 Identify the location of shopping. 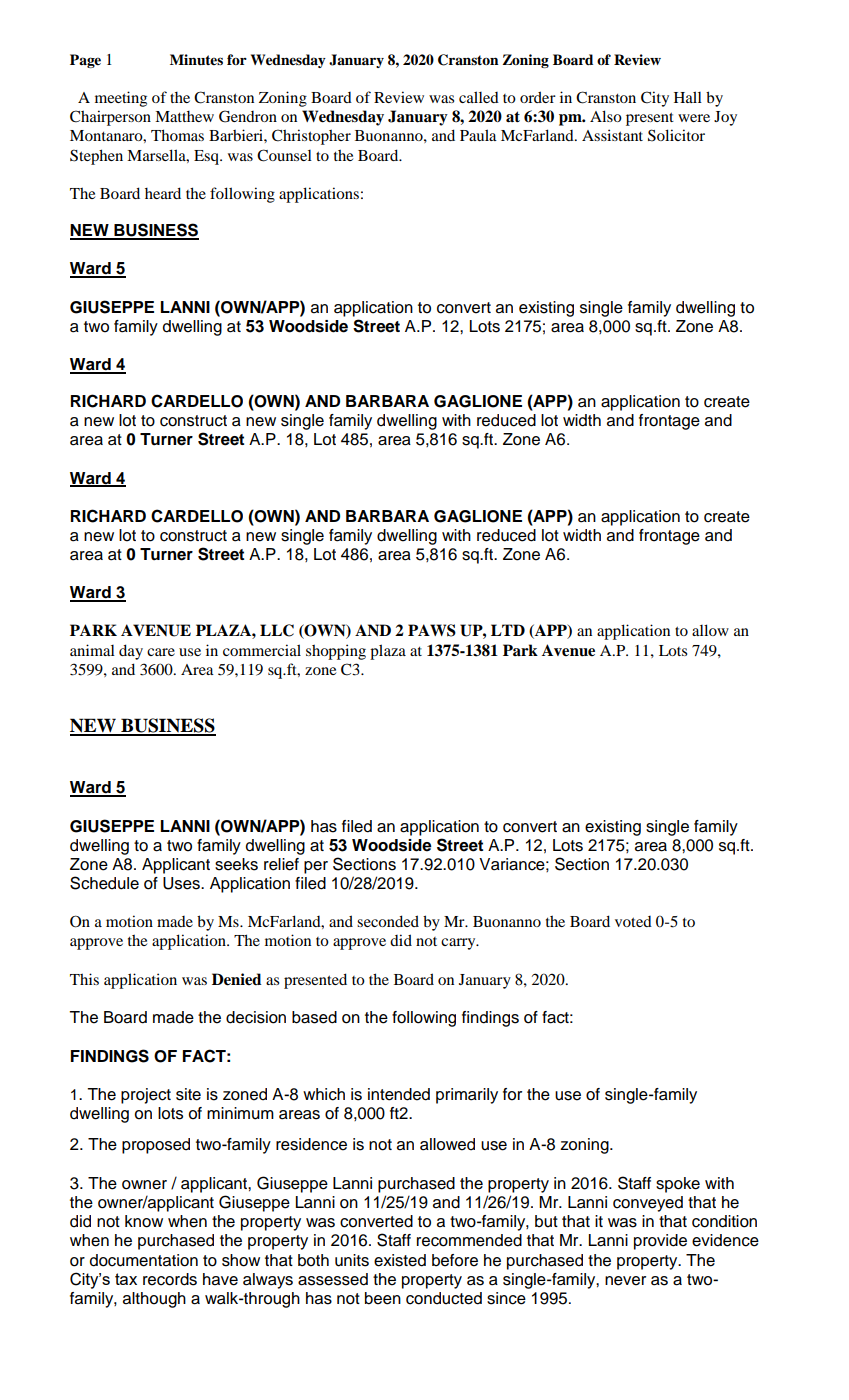
(336, 652).
